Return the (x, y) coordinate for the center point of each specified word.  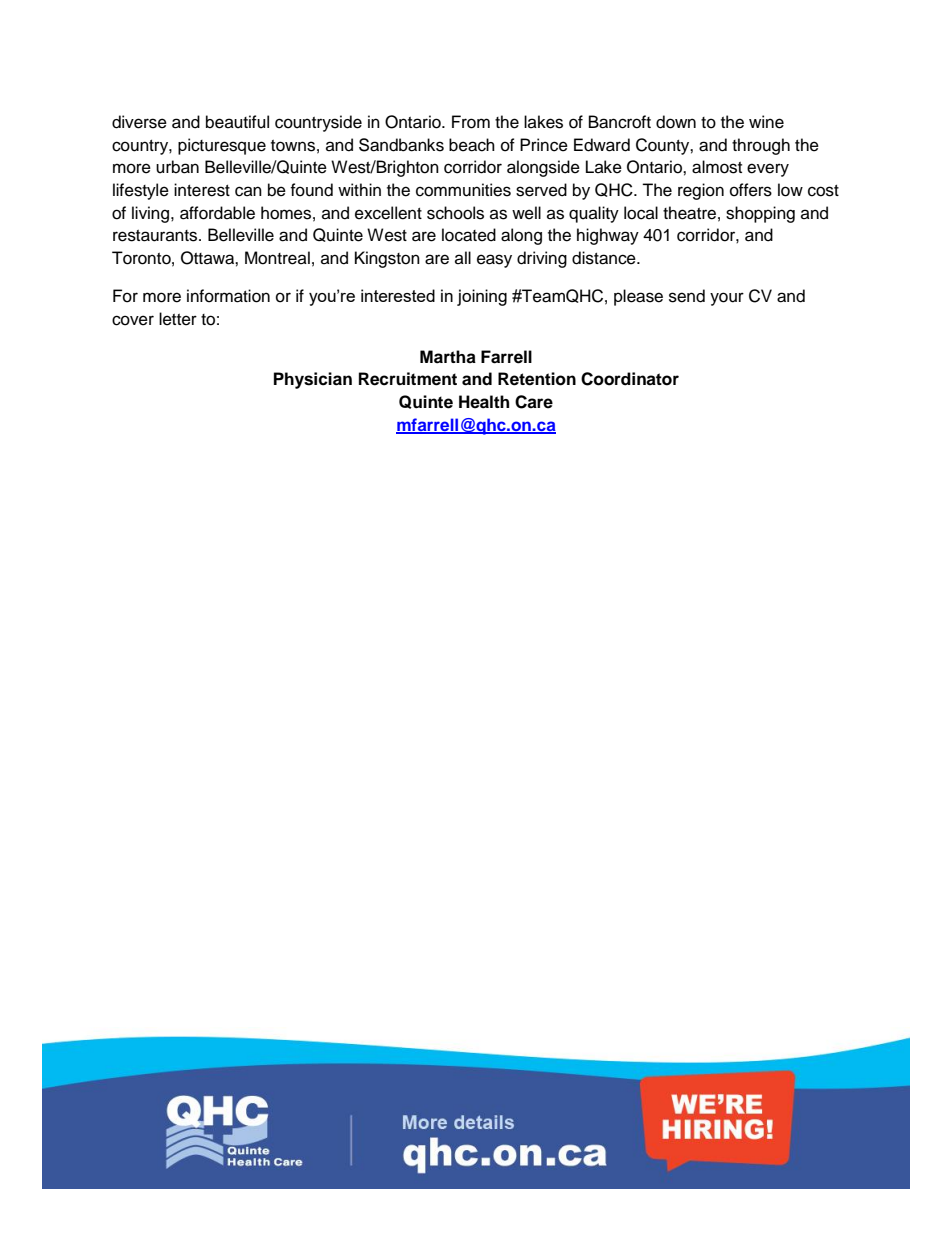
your (727, 299)
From (471, 122)
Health (484, 402)
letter (178, 319)
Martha (448, 357)
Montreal (277, 258)
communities (463, 190)
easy (494, 261)
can (248, 191)
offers (751, 190)
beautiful (237, 122)
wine (766, 122)
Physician (313, 380)
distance (605, 258)
